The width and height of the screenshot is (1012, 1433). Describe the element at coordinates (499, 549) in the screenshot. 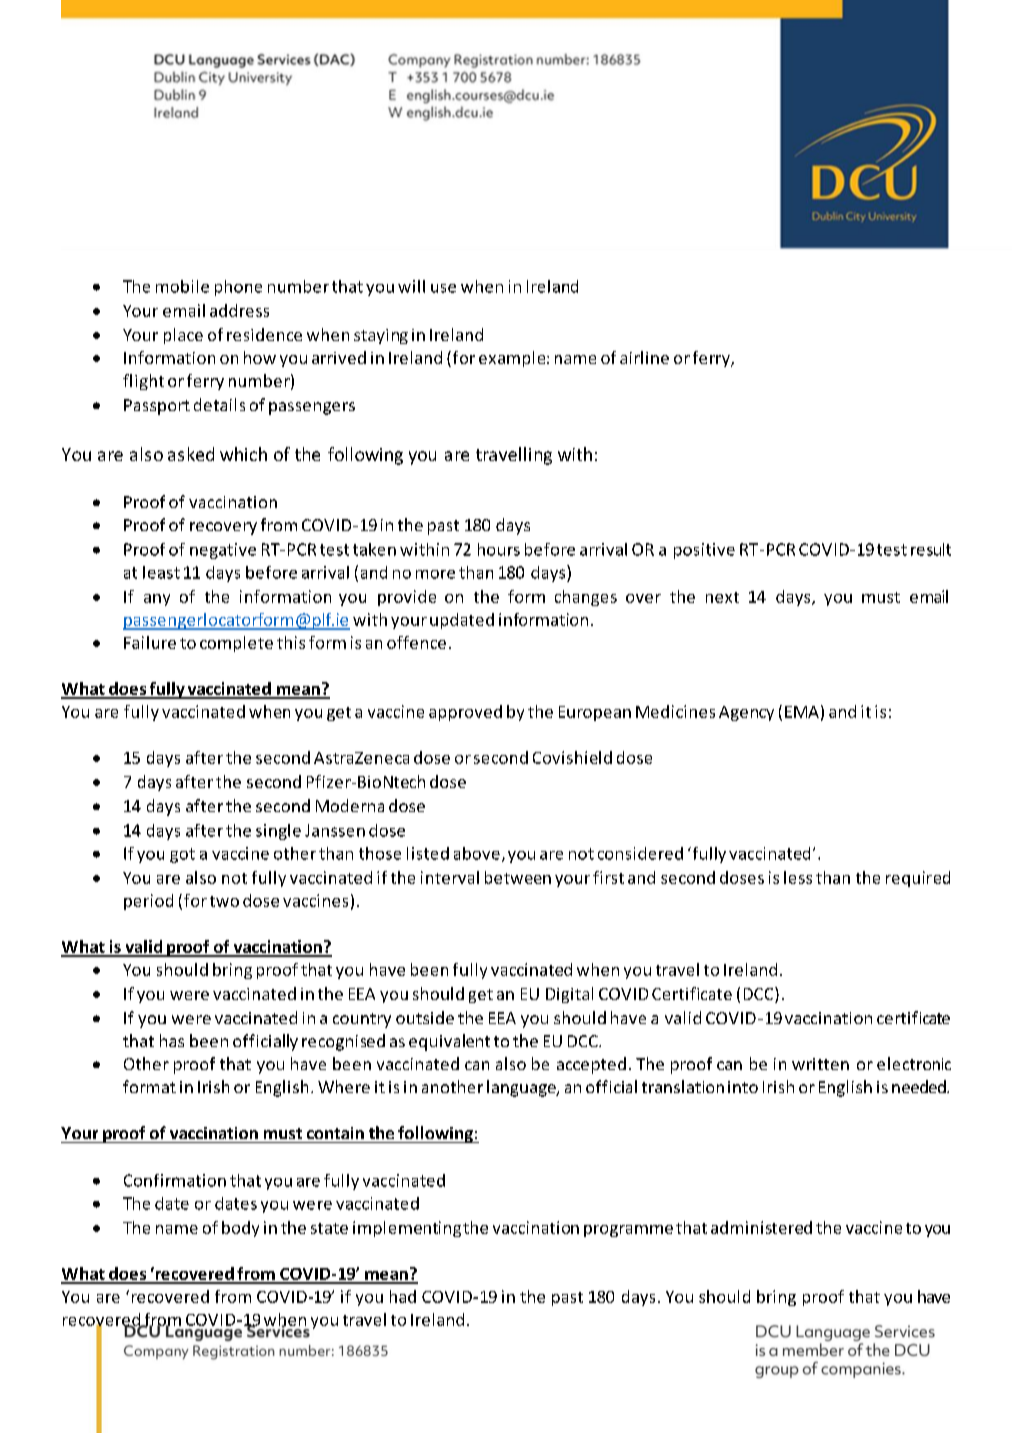

I see `hours` at that location.
